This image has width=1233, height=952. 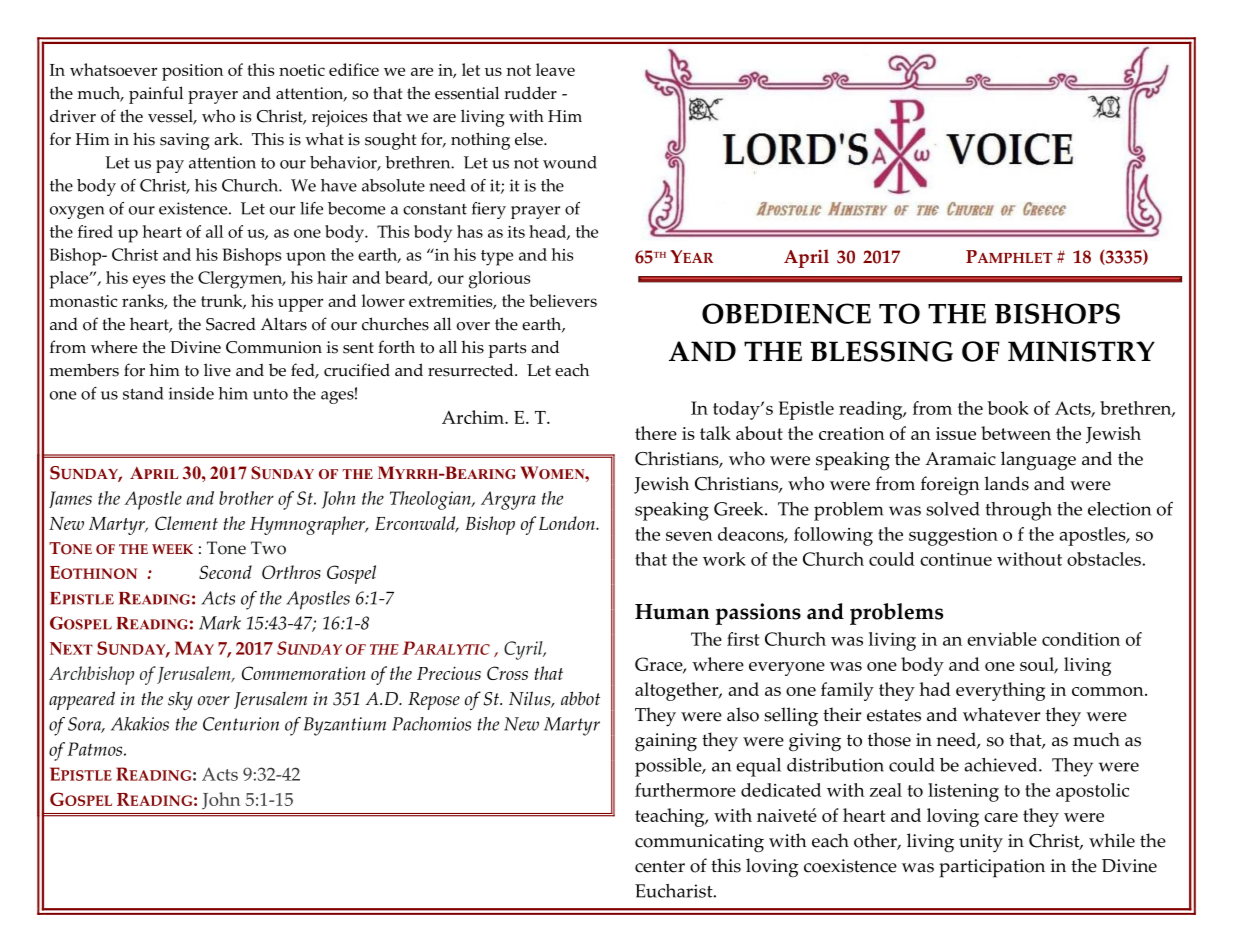 I want to click on parts, so click(x=507, y=350).
